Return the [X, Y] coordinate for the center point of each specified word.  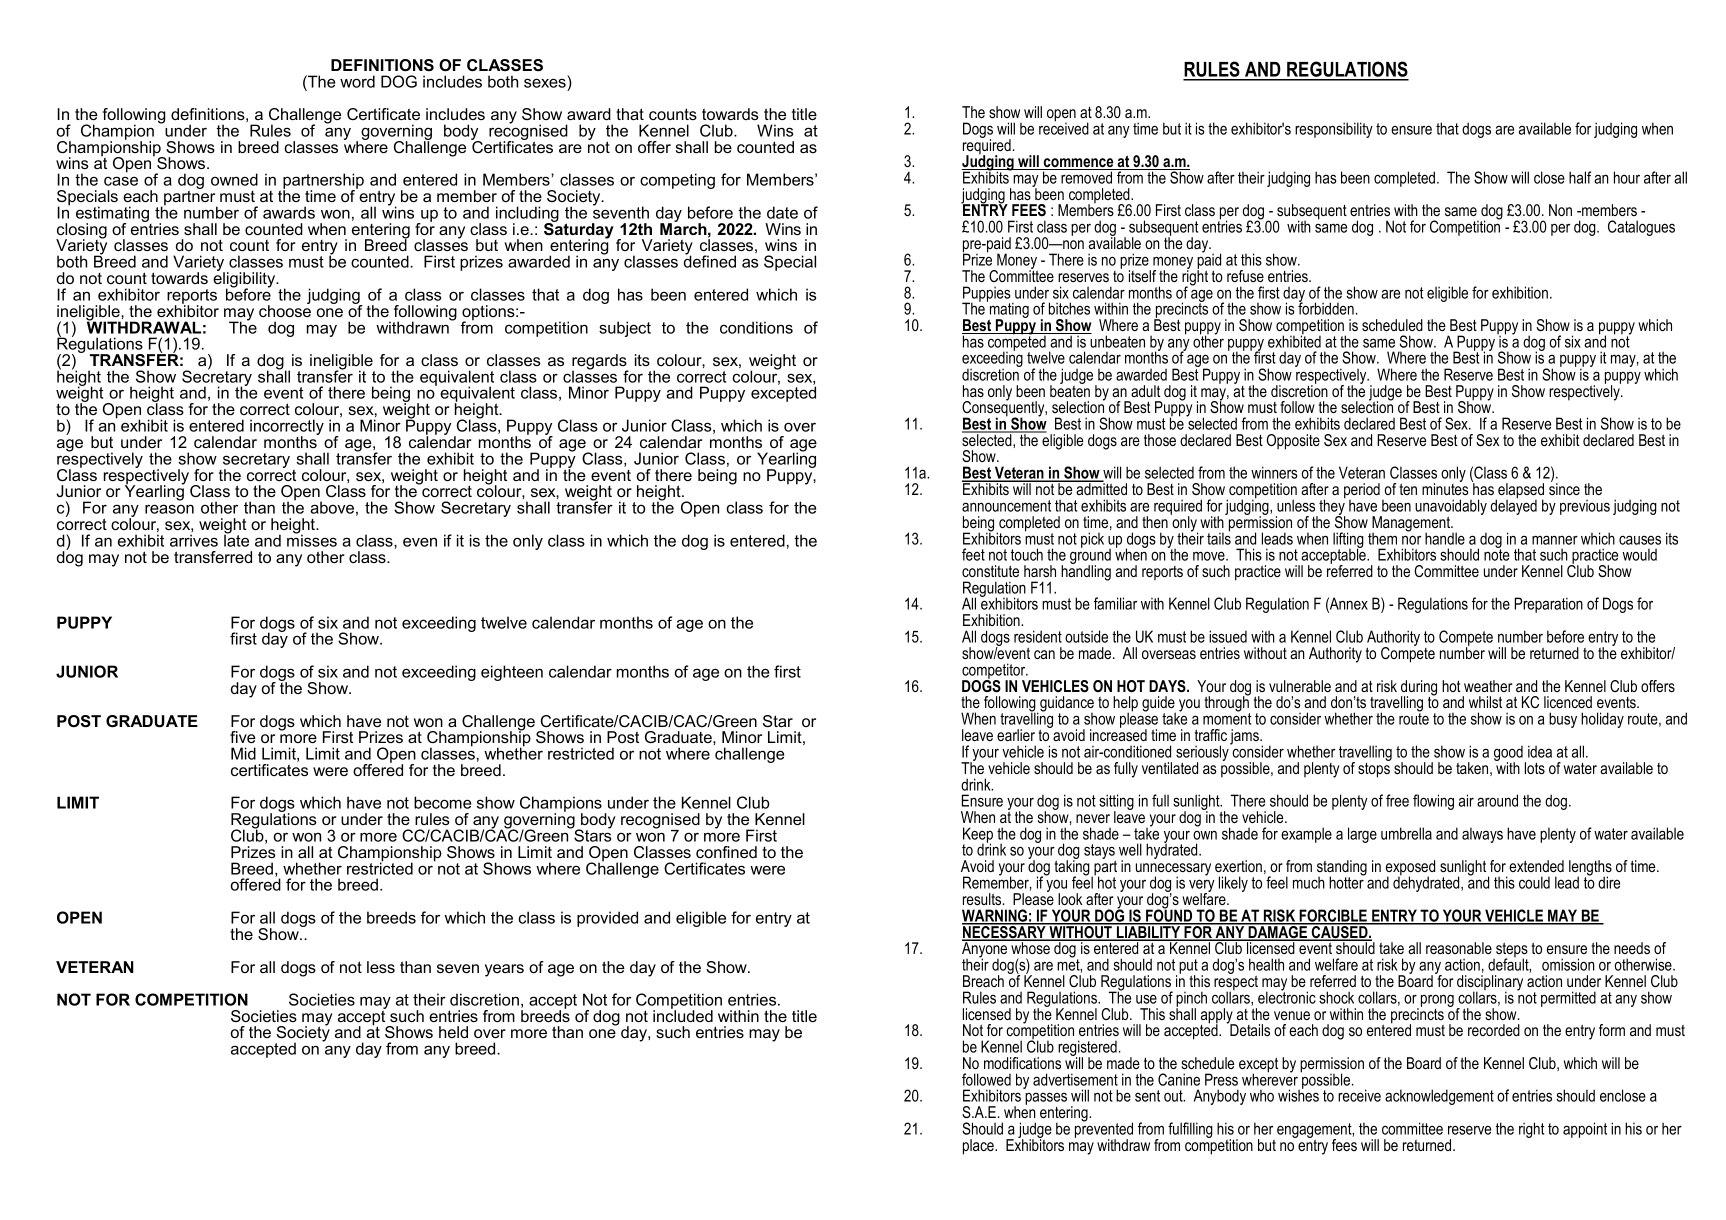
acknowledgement [1439, 1097]
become [442, 802]
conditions [756, 327]
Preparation [1548, 605]
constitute [990, 571]
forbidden [1326, 307]
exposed [1410, 869]
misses [312, 539]
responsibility [1334, 130]
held [453, 1032]
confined [726, 852]
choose [285, 310]
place [979, 1147]
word [357, 81]
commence [1078, 164]
